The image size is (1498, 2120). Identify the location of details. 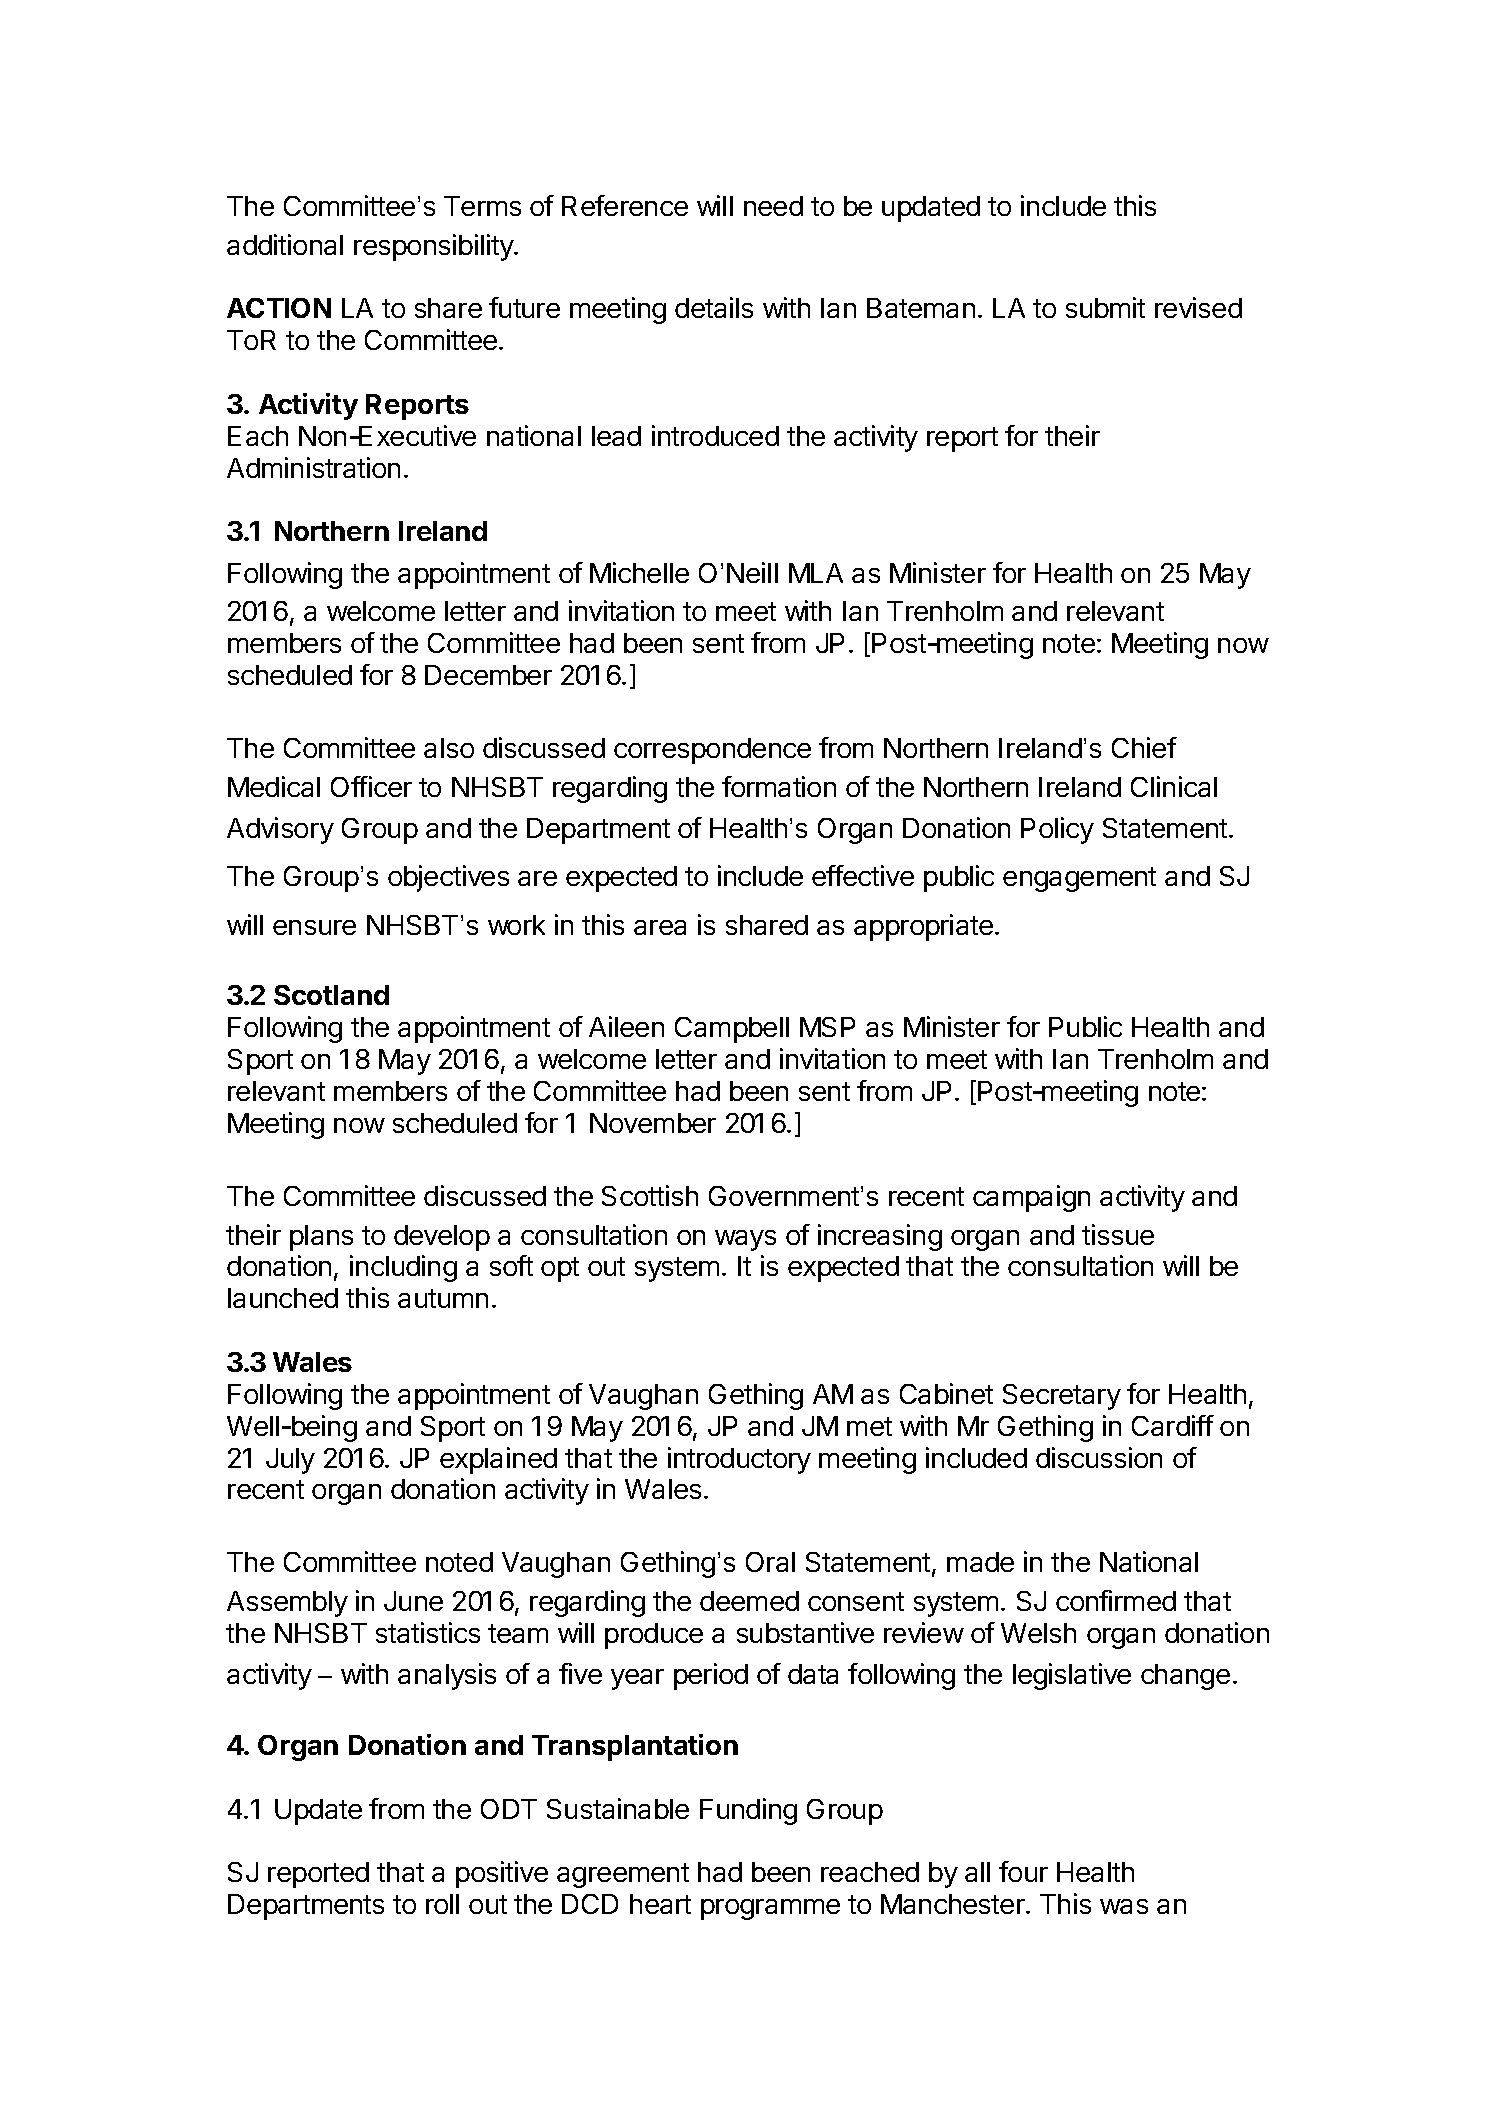
(714, 307).
